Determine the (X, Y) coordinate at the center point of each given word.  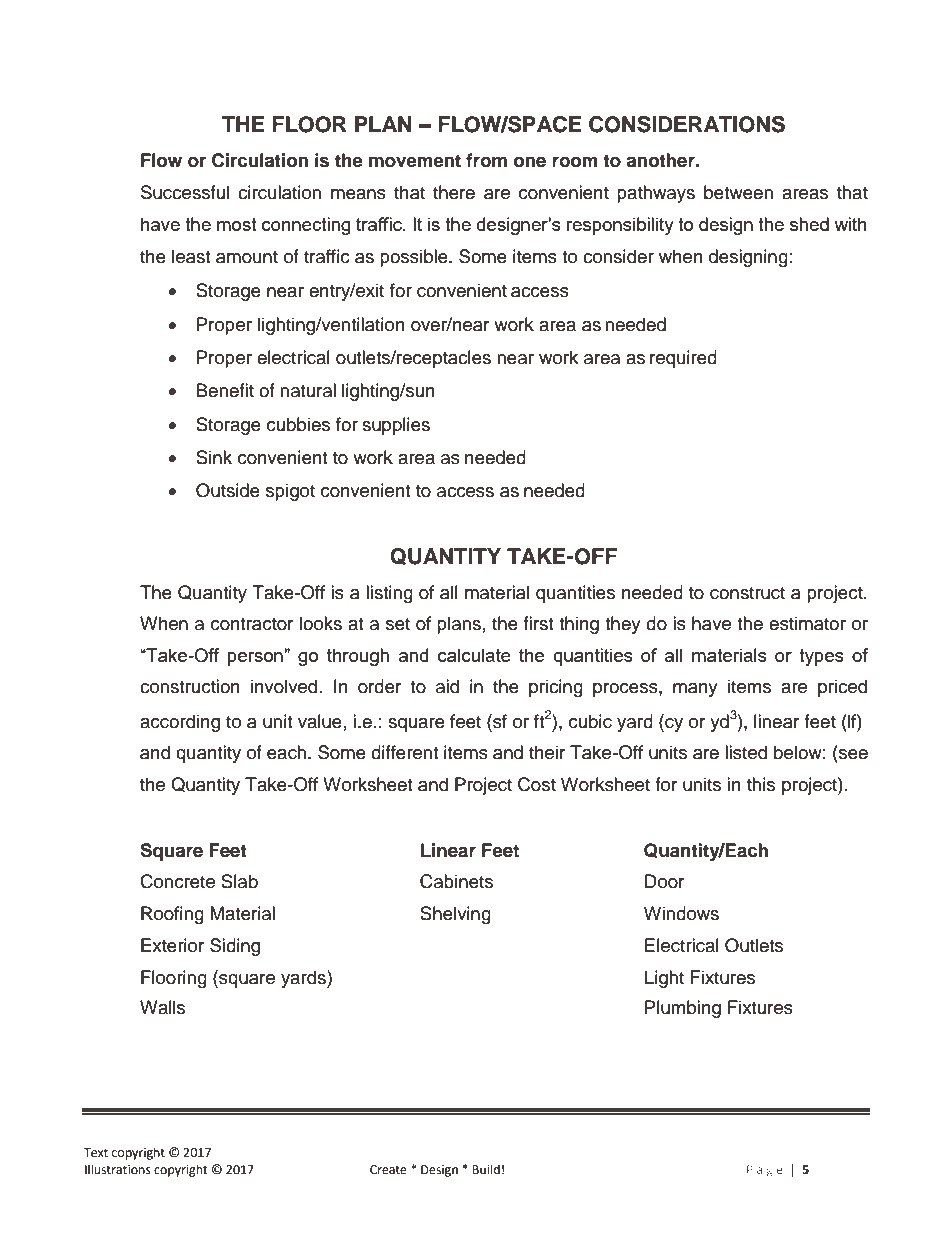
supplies (396, 426)
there (454, 192)
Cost (537, 784)
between (738, 192)
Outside (228, 490)
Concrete (177, 881)
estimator (807, 623)
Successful (185, 192)
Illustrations (118, 1169)
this (761, 784)
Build (486, 1169)
